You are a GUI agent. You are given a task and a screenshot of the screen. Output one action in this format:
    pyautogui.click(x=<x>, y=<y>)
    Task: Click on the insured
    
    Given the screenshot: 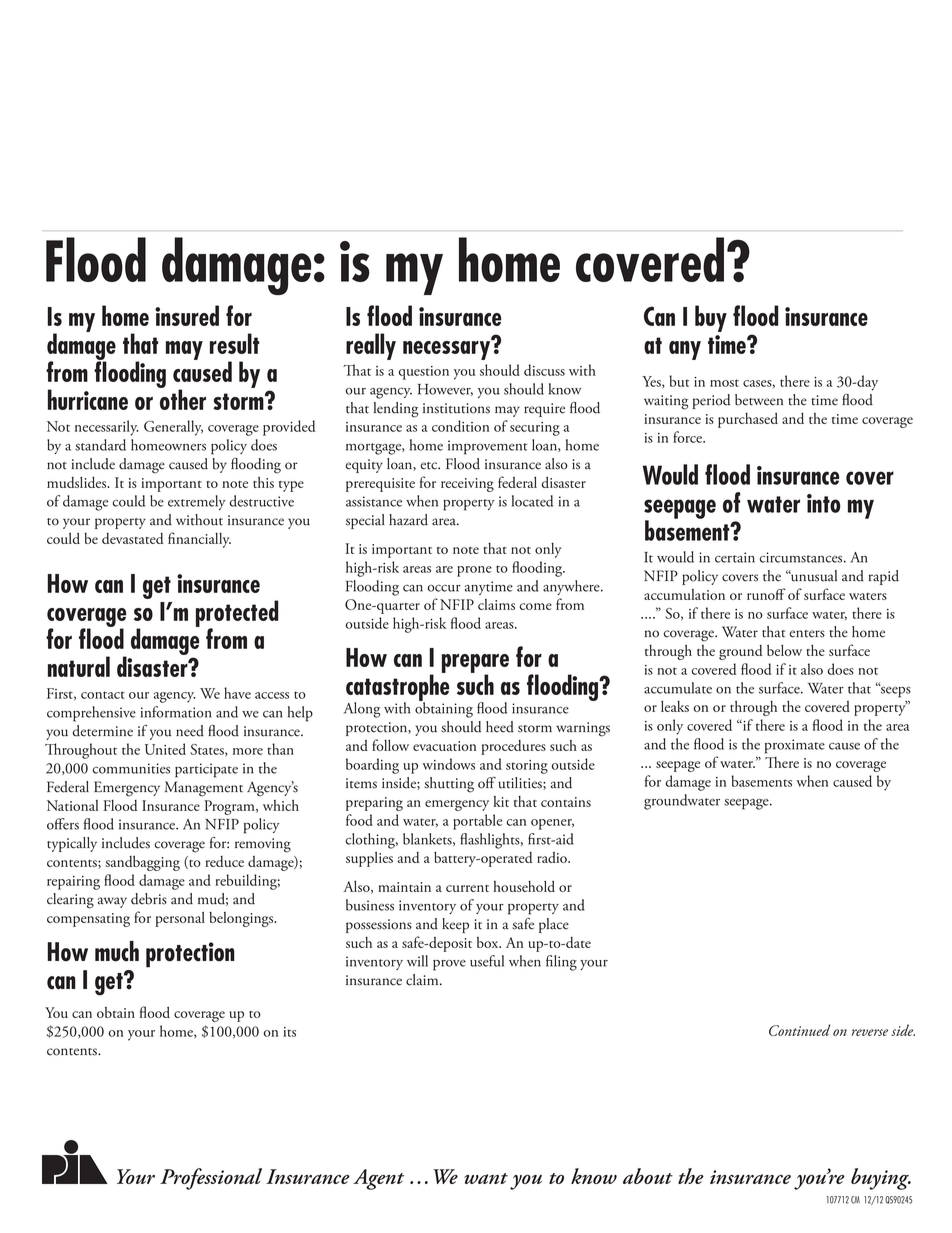 What is the action you would take?
    pyautogui.click(x=187, y=315)
